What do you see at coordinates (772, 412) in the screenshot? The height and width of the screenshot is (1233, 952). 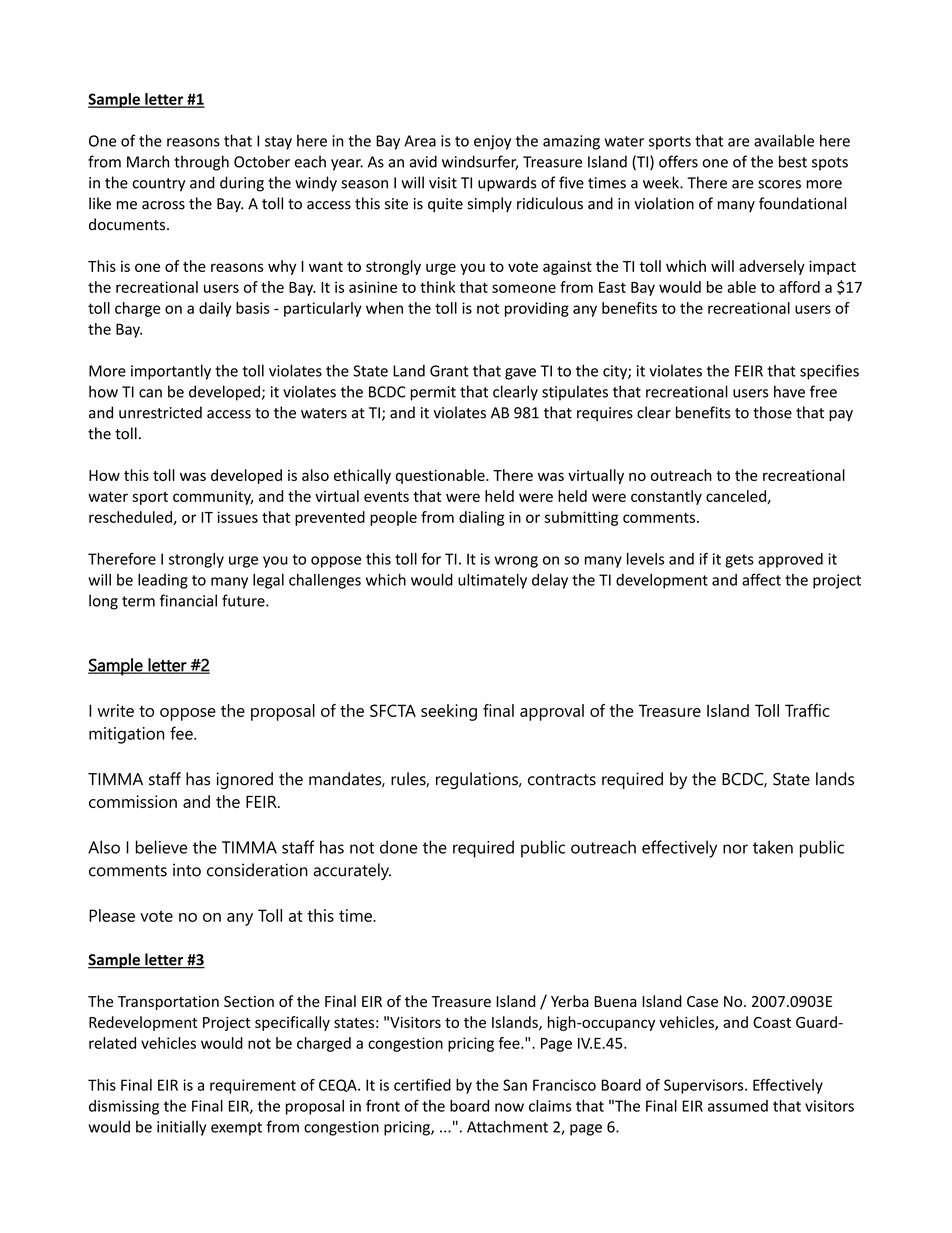 I see `those` at bounding box center [772, 412].
